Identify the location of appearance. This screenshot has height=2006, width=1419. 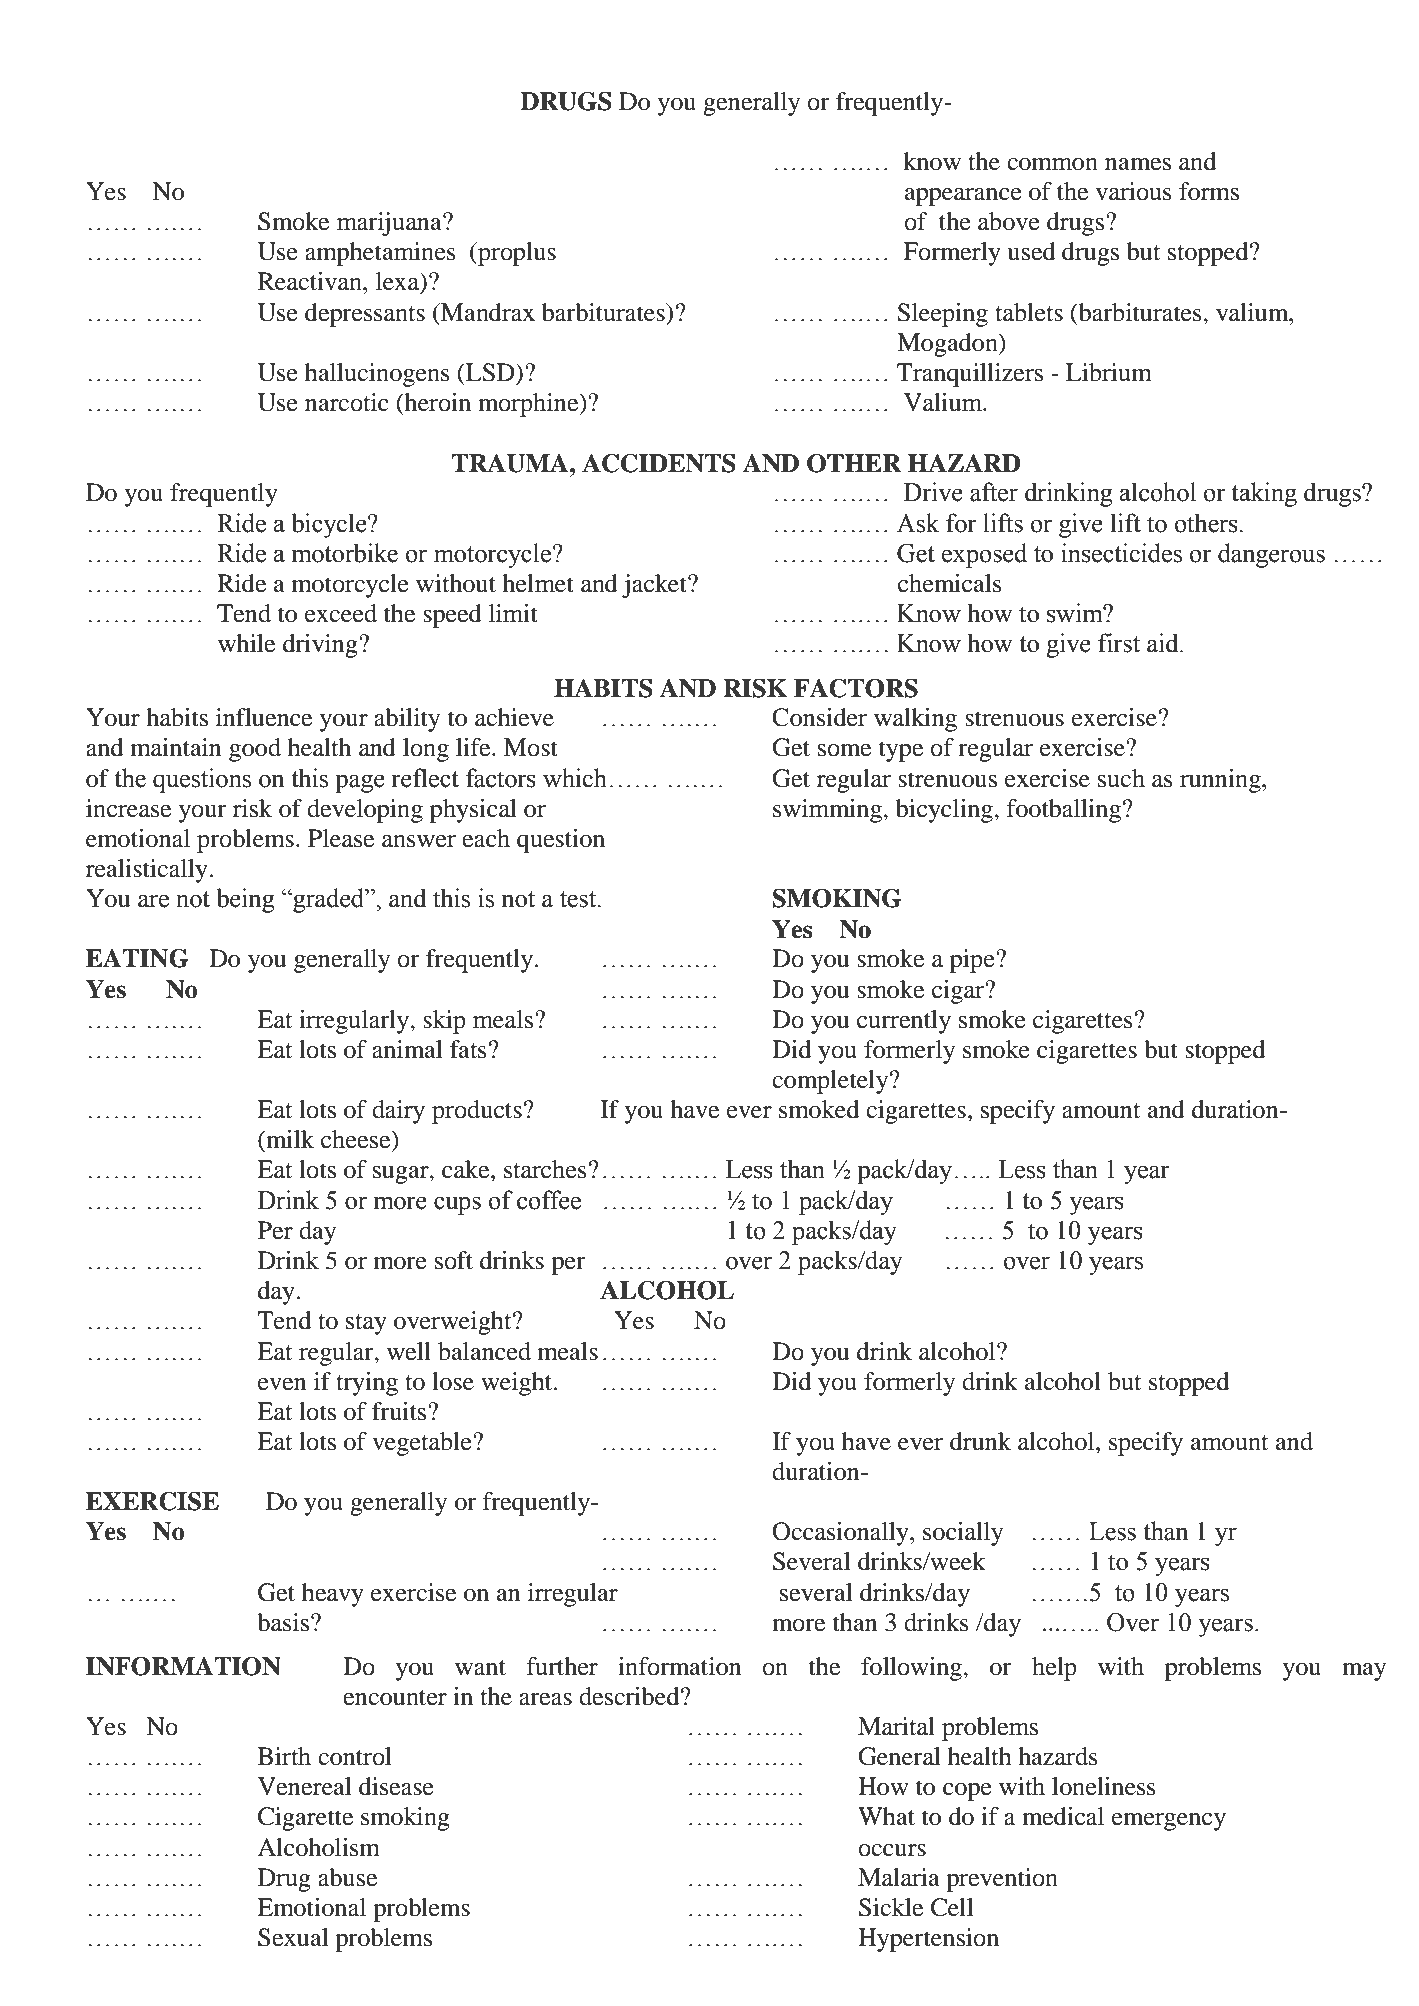
(963, 197).
